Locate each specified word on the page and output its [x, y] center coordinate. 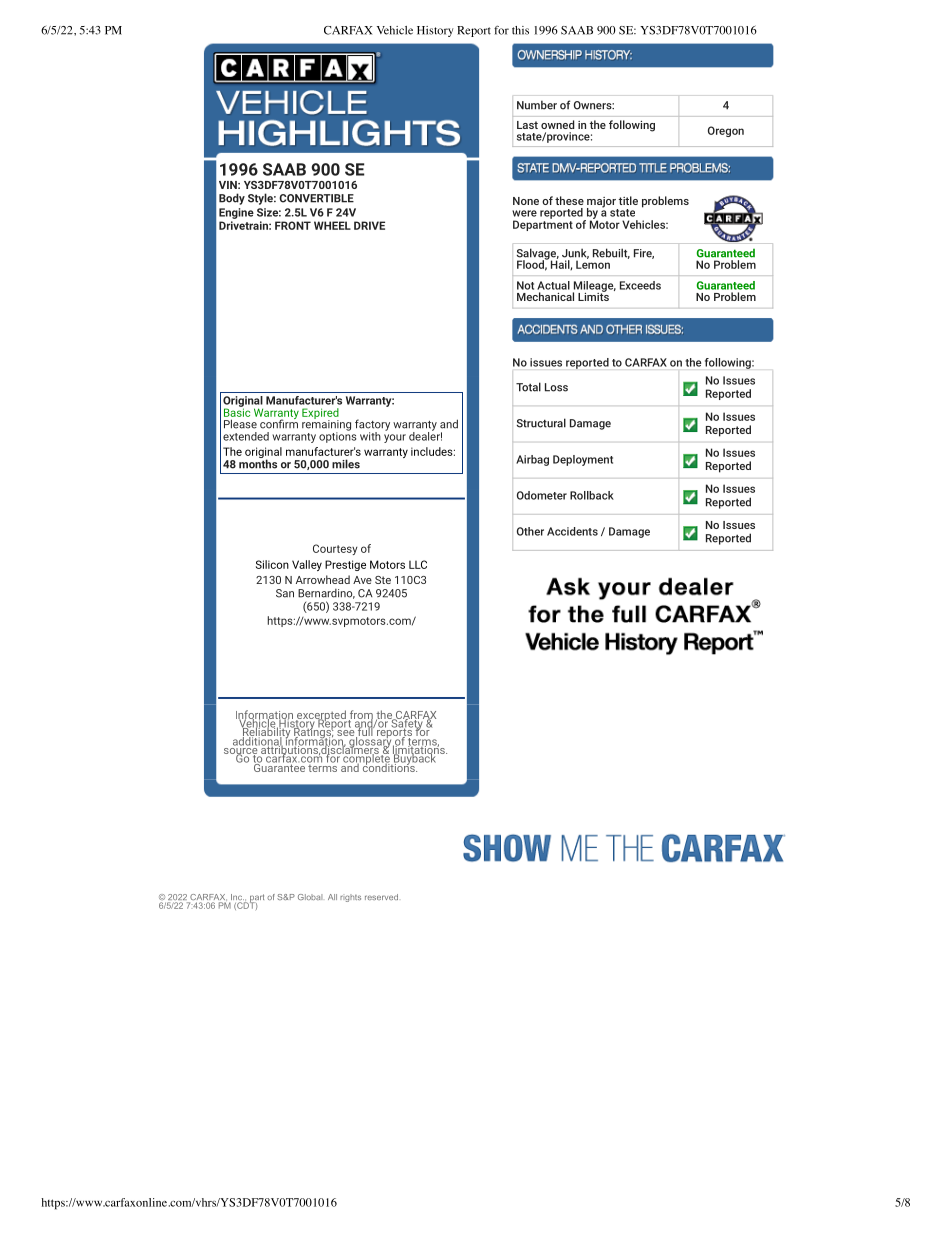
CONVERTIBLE [316, 198]
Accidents [572, 531]
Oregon [726, 131]
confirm [279, 423]
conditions [388, 766]
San [285, 593]
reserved [381, 897]
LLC [418, 564]
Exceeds [640, 285]
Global [310, 897]
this [520, 30]
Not [525, 285]
